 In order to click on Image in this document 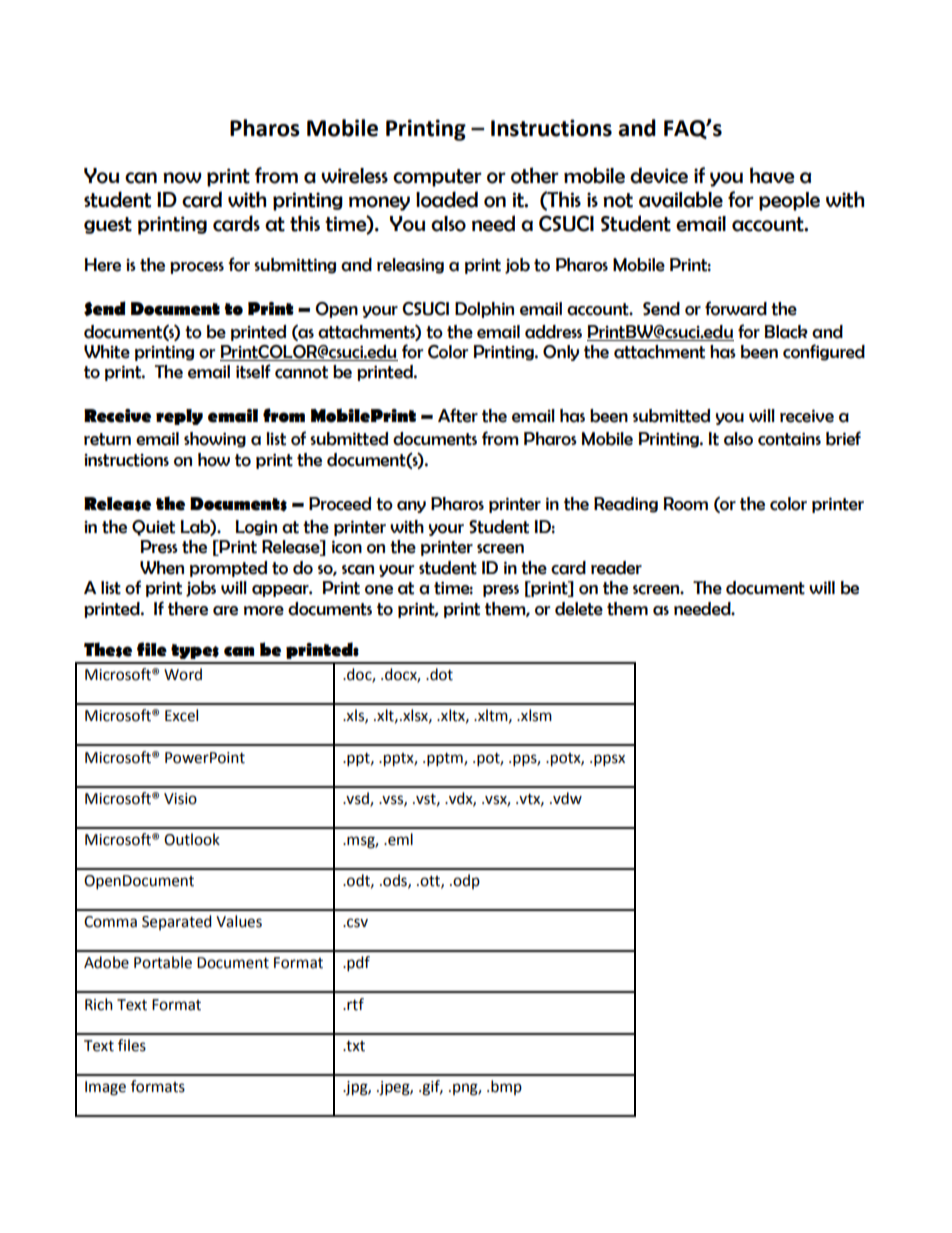, I will do `click(105, 1088)`.
